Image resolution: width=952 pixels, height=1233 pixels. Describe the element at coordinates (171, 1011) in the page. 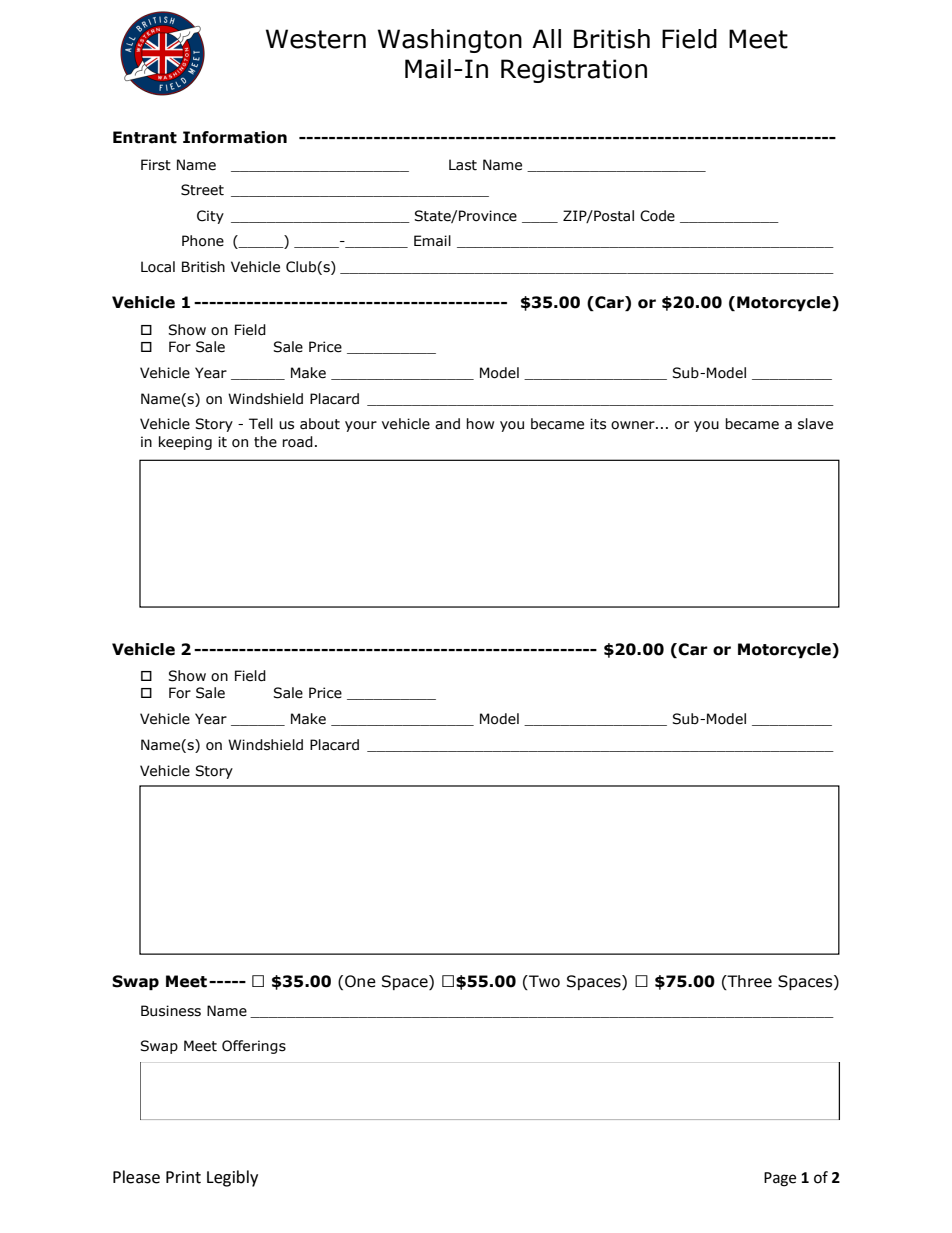

I see `Business` at that location.
